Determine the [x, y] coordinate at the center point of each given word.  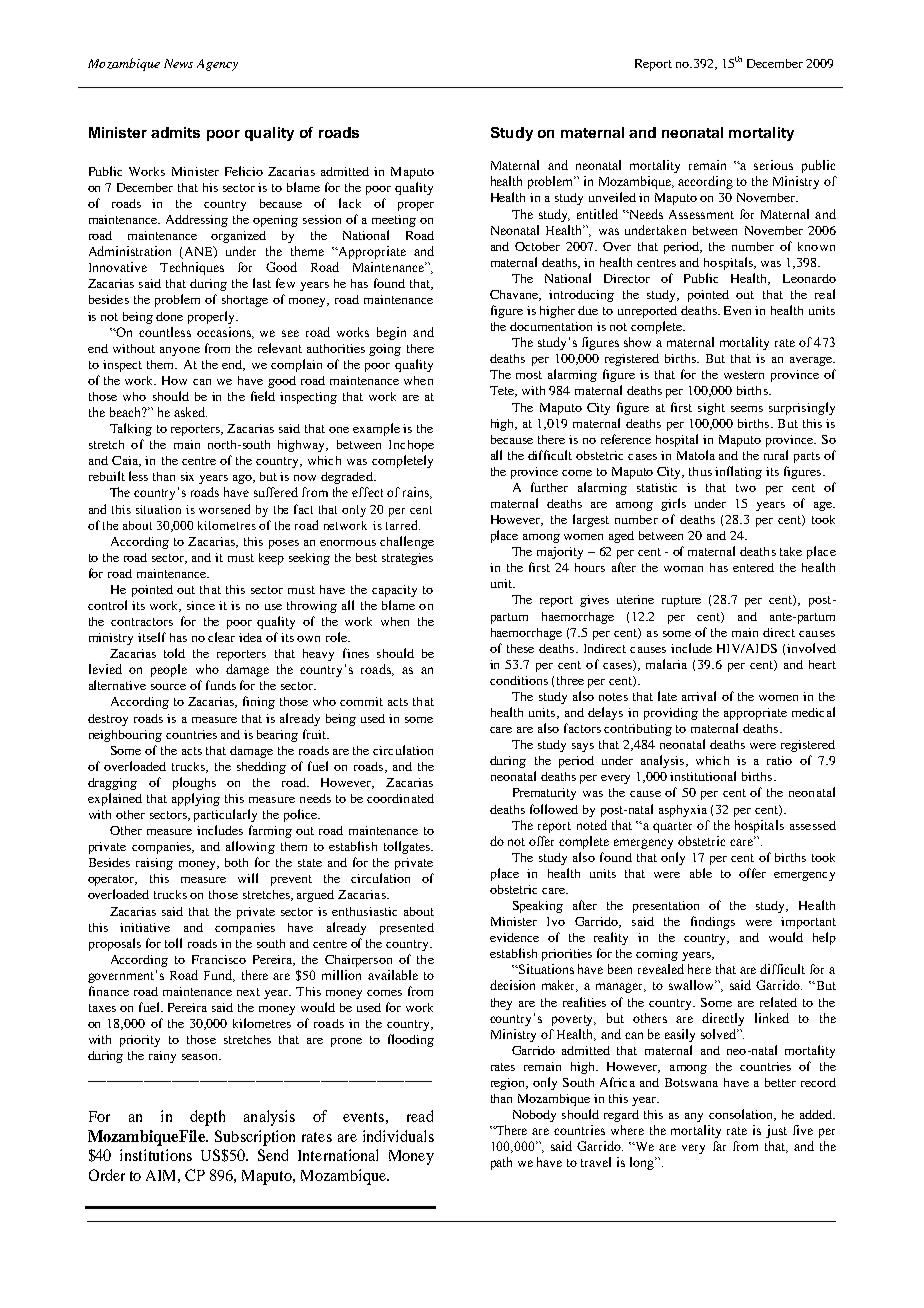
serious [773, 165]
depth [207, 1118]
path [501, 1163]
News [178, 63]
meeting [394, 221]
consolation [742, 1115]
